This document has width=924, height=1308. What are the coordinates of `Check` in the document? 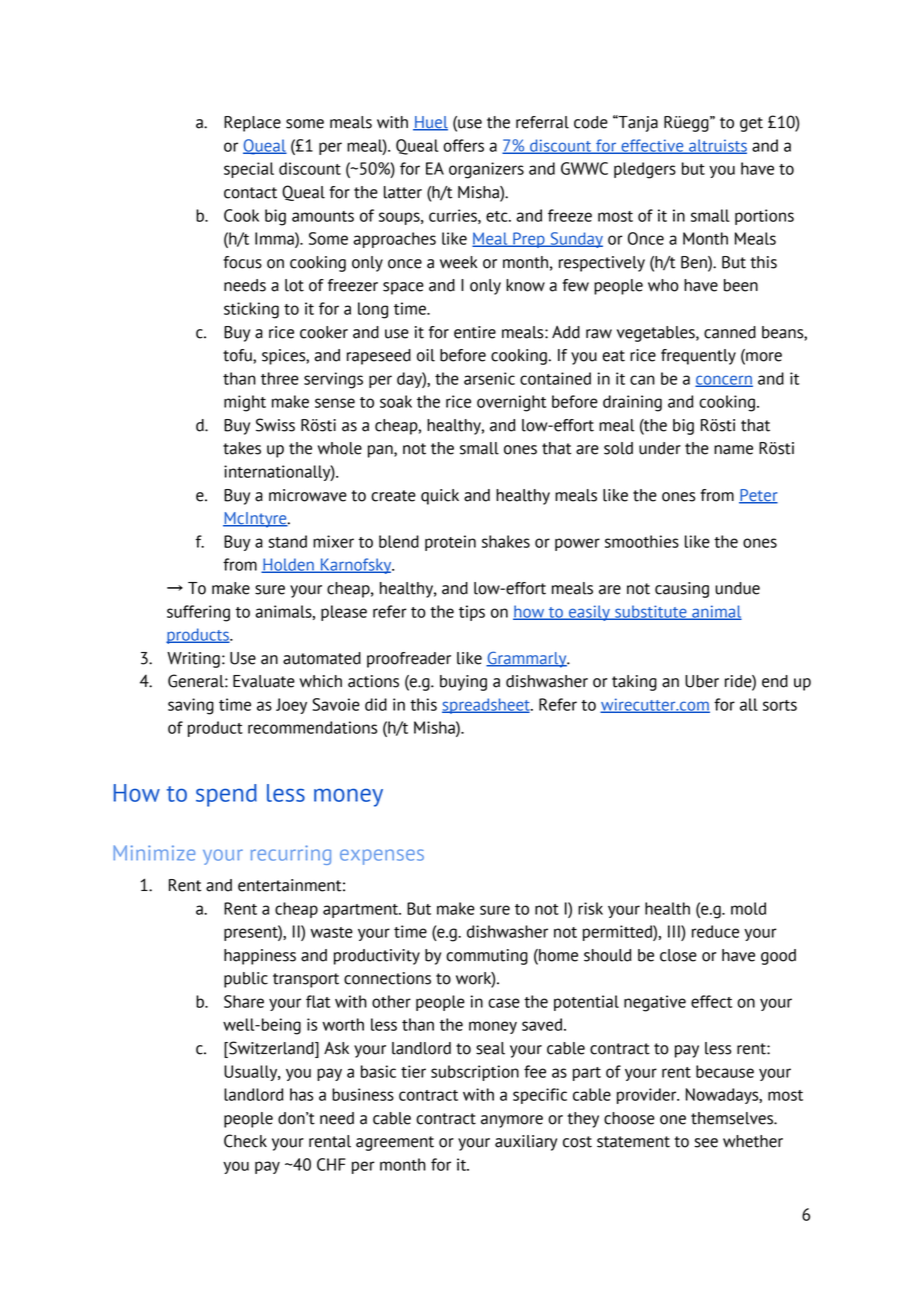 It's located at (245, 1141).
